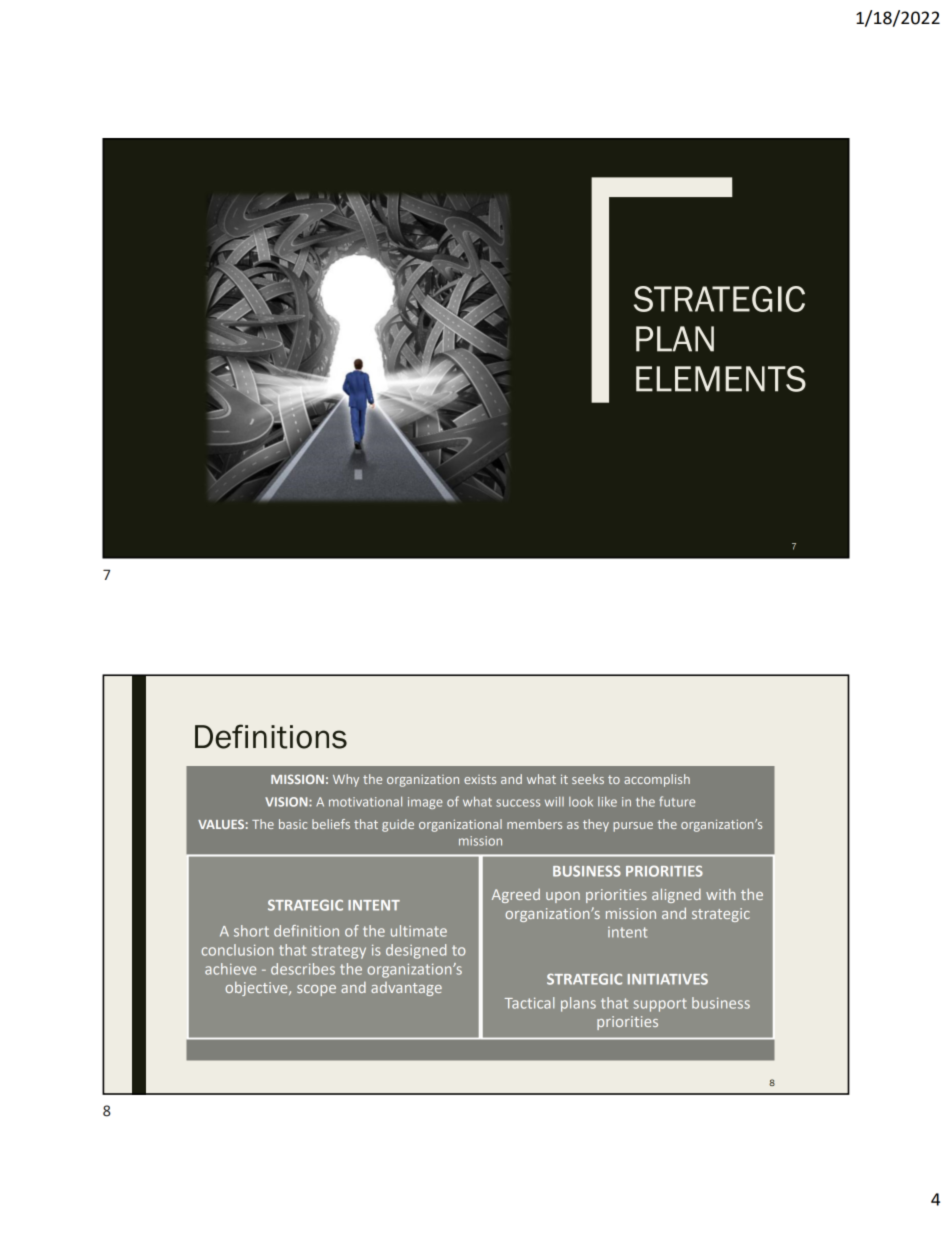 The height and width of the screenshot is (1233, 952). I want to click on future, so click(677, 801).
